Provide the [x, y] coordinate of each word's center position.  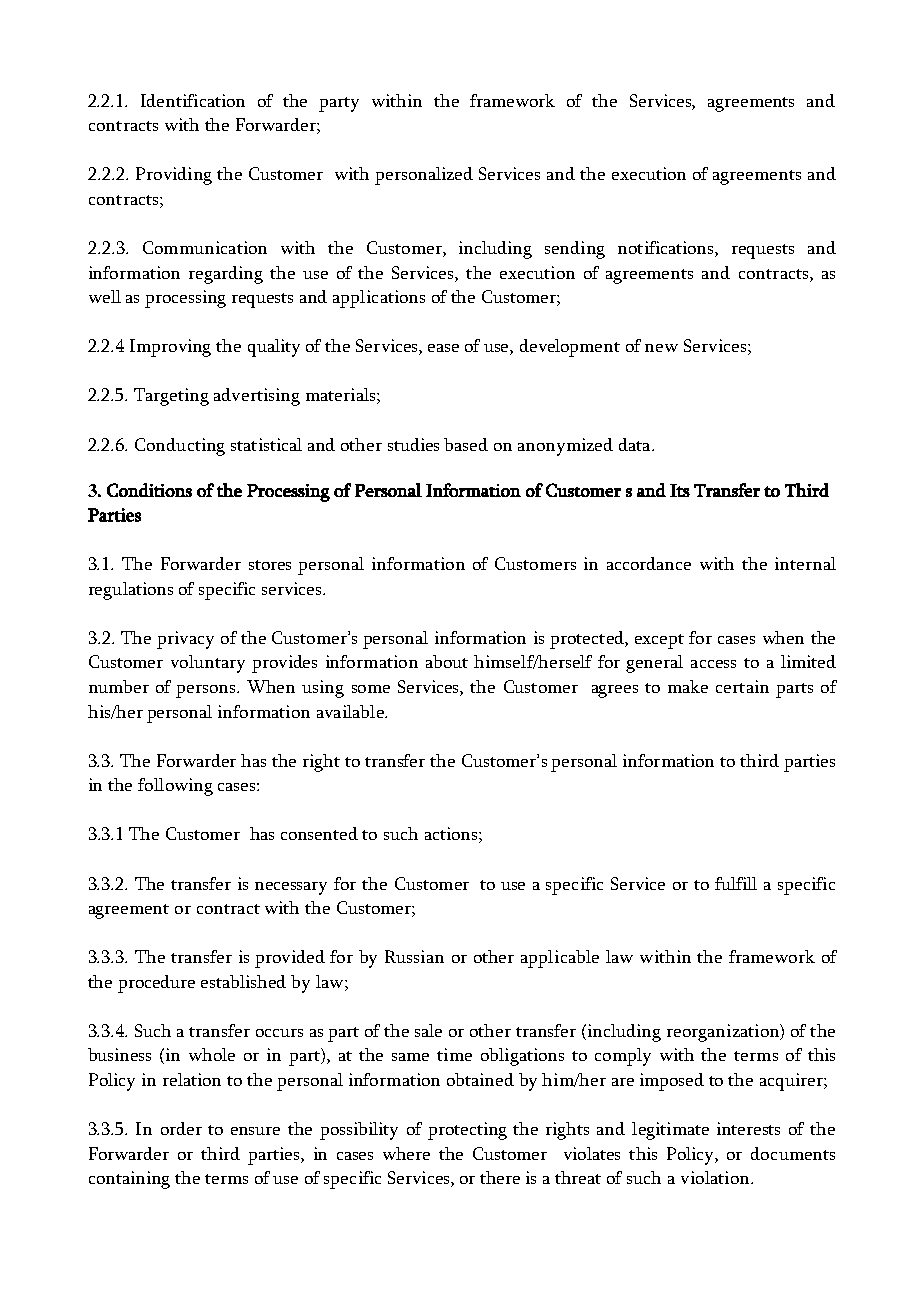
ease [443, 348]
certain [742, 686]
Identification [193, 100]
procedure [156, 984]
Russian [414, 956]
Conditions [149, 490]
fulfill [736, 883]
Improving [170, 348]
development [570, 348]
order [181, 1128]
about [447, 661]
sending [575, 250]
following [175, 787]
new [661, 348]
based [466, 444]
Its [680, 490]
